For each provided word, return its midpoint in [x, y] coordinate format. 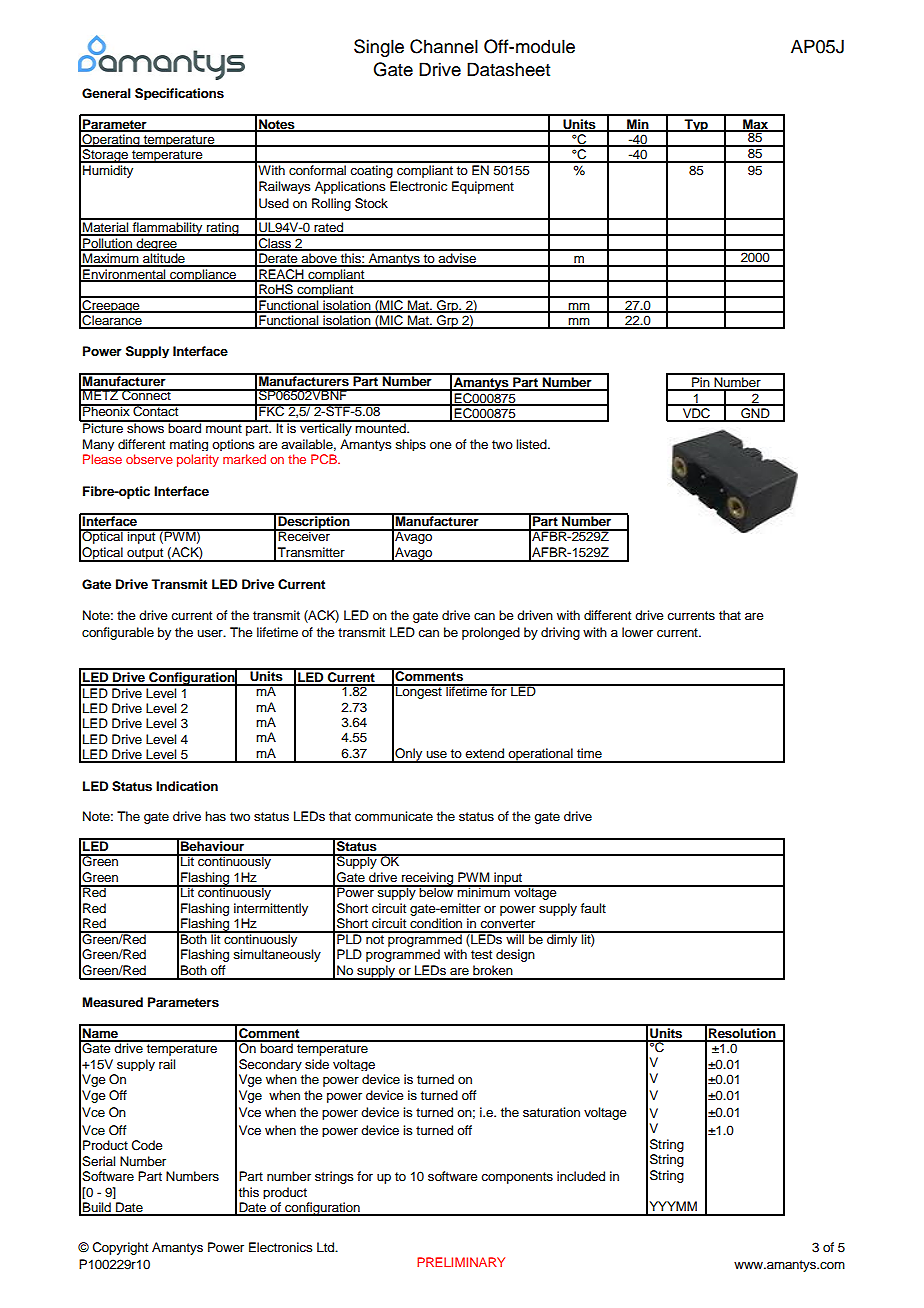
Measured [112, 1002]
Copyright [120, 1248]
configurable [118, 633]
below [437, 891]
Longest [419, 691]
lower [637, 632]
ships [410, 445]
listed [532, 444]
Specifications [179, 94]
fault [593, 908]
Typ [696, 125]
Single [379, 48]
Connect [146, 395]
